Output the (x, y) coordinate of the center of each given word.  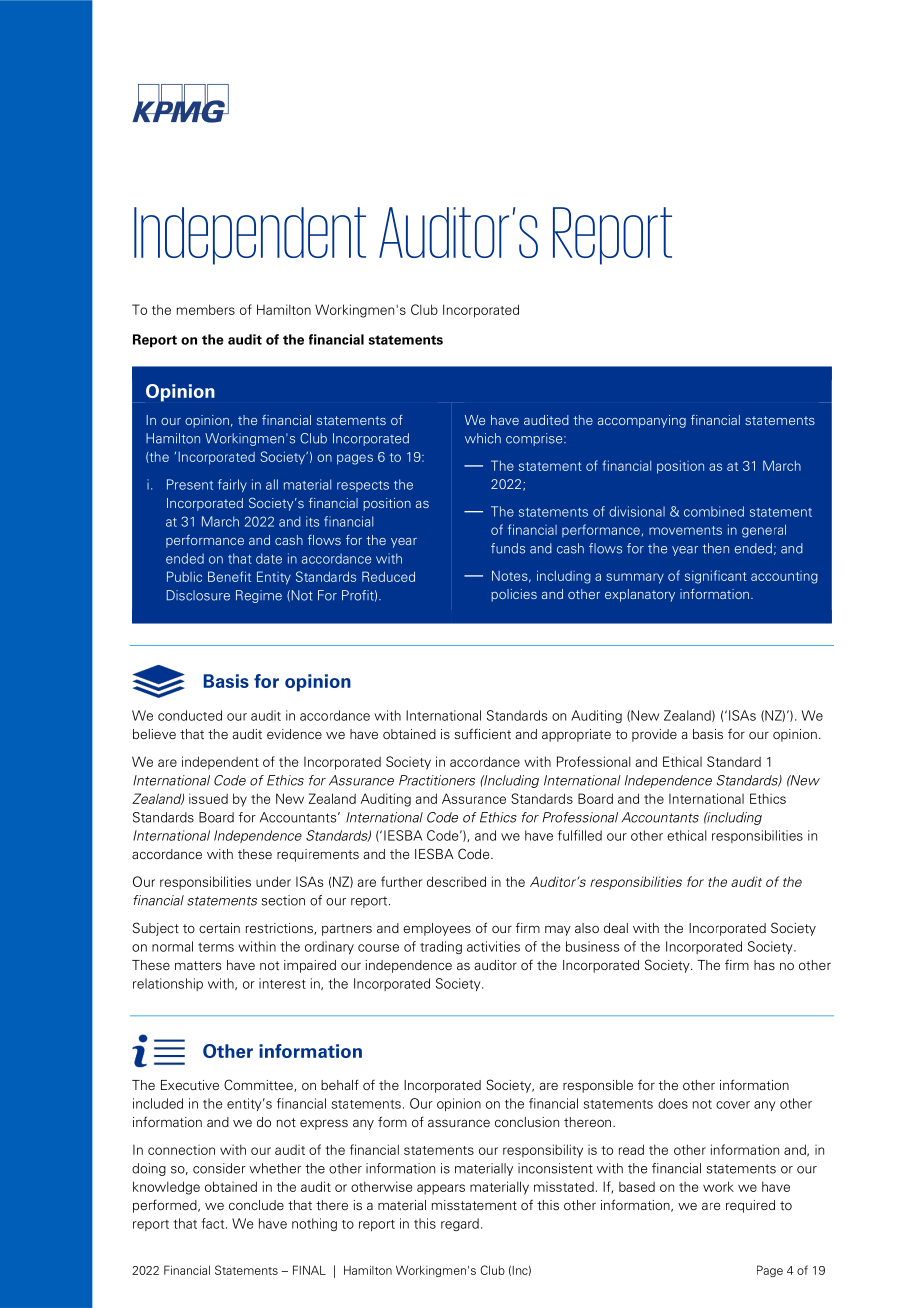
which (483, 438)
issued (208, 798)
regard (460, 1224)
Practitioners (437, 780)
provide (654, 735)
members (206, 309)
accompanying (642, 421)
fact (214, 1223)
